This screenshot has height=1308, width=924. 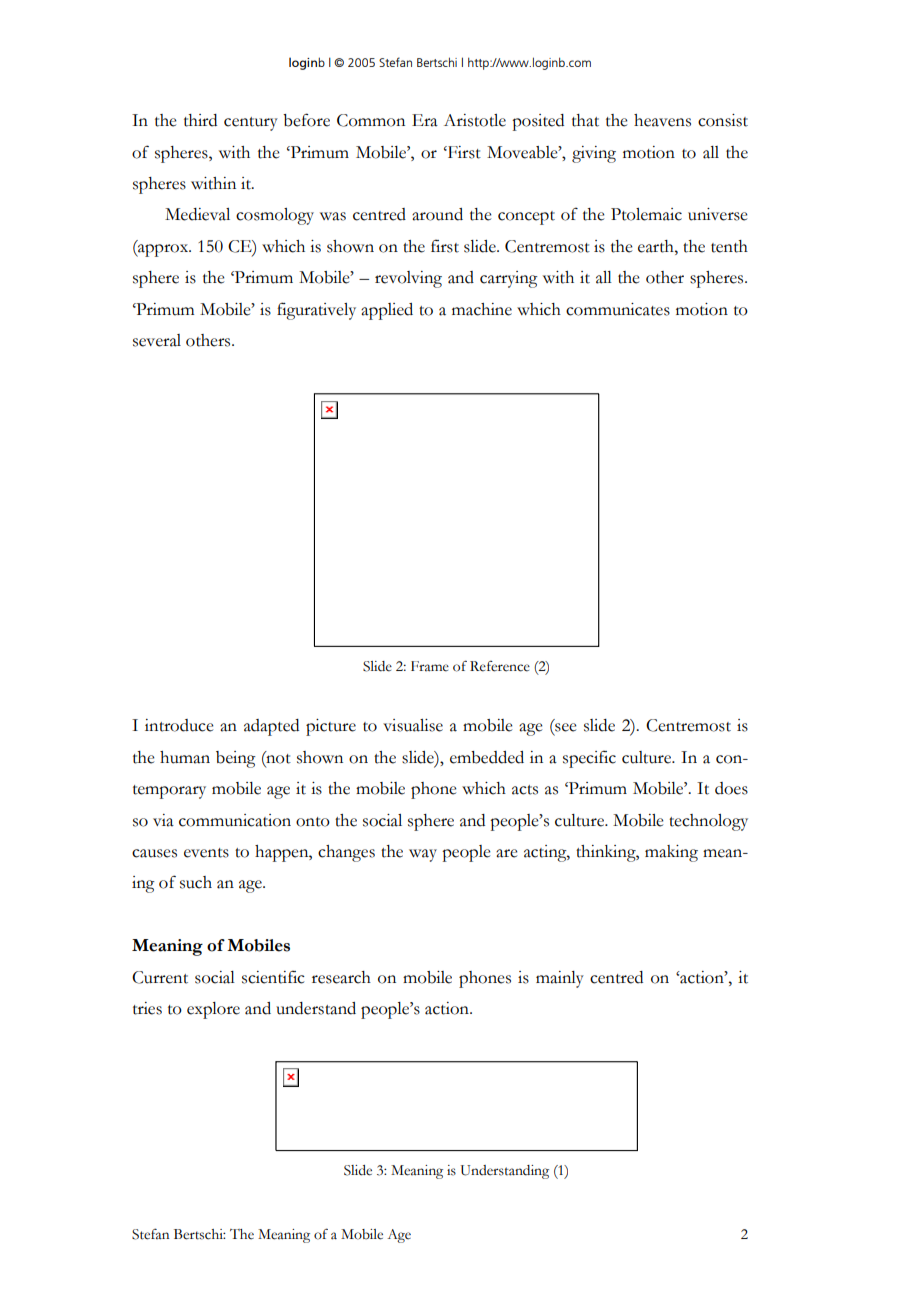 I want to click on Aristotle, so click(x=475, y=120).
